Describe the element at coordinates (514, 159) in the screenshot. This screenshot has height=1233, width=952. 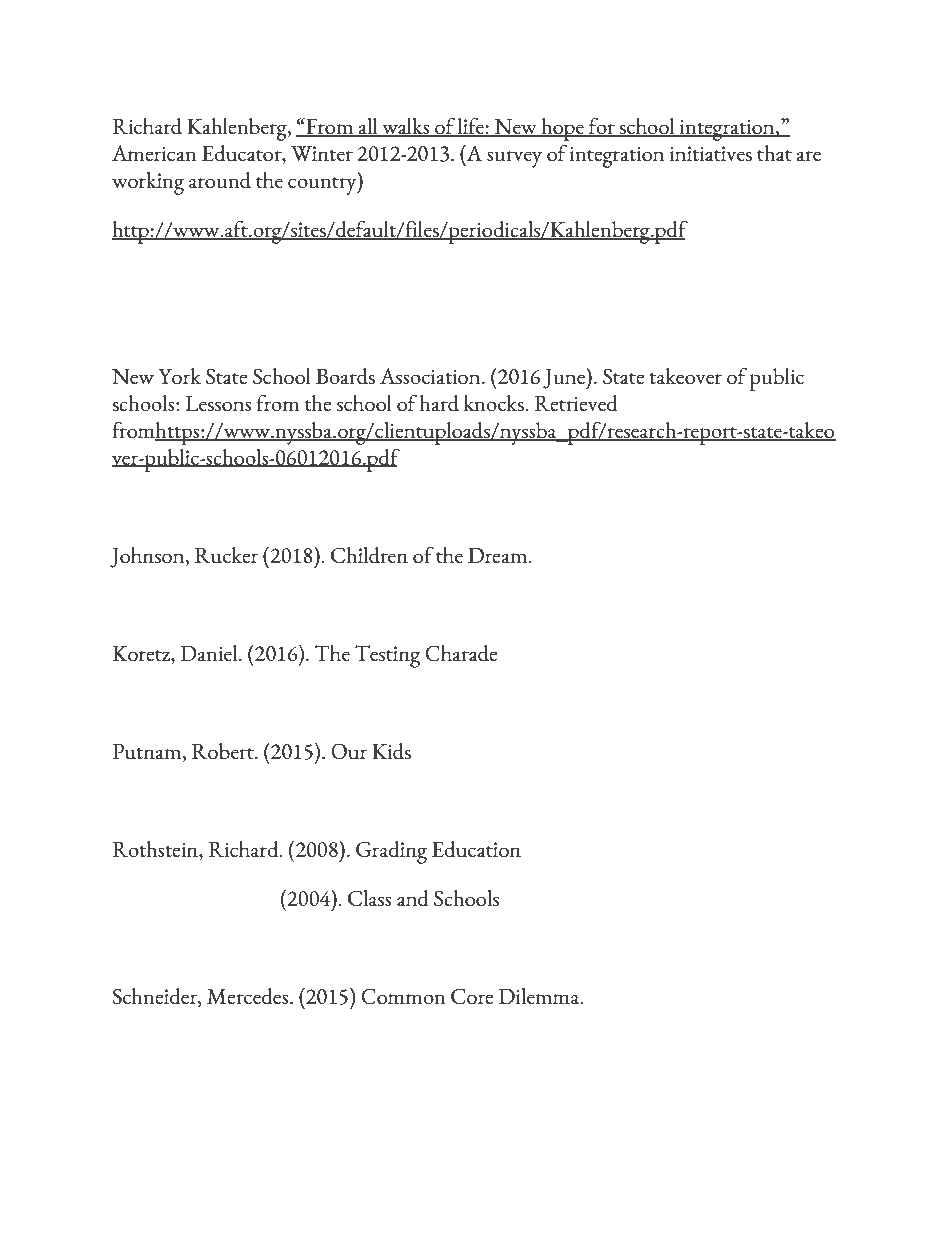
I see `survey` at that location.
